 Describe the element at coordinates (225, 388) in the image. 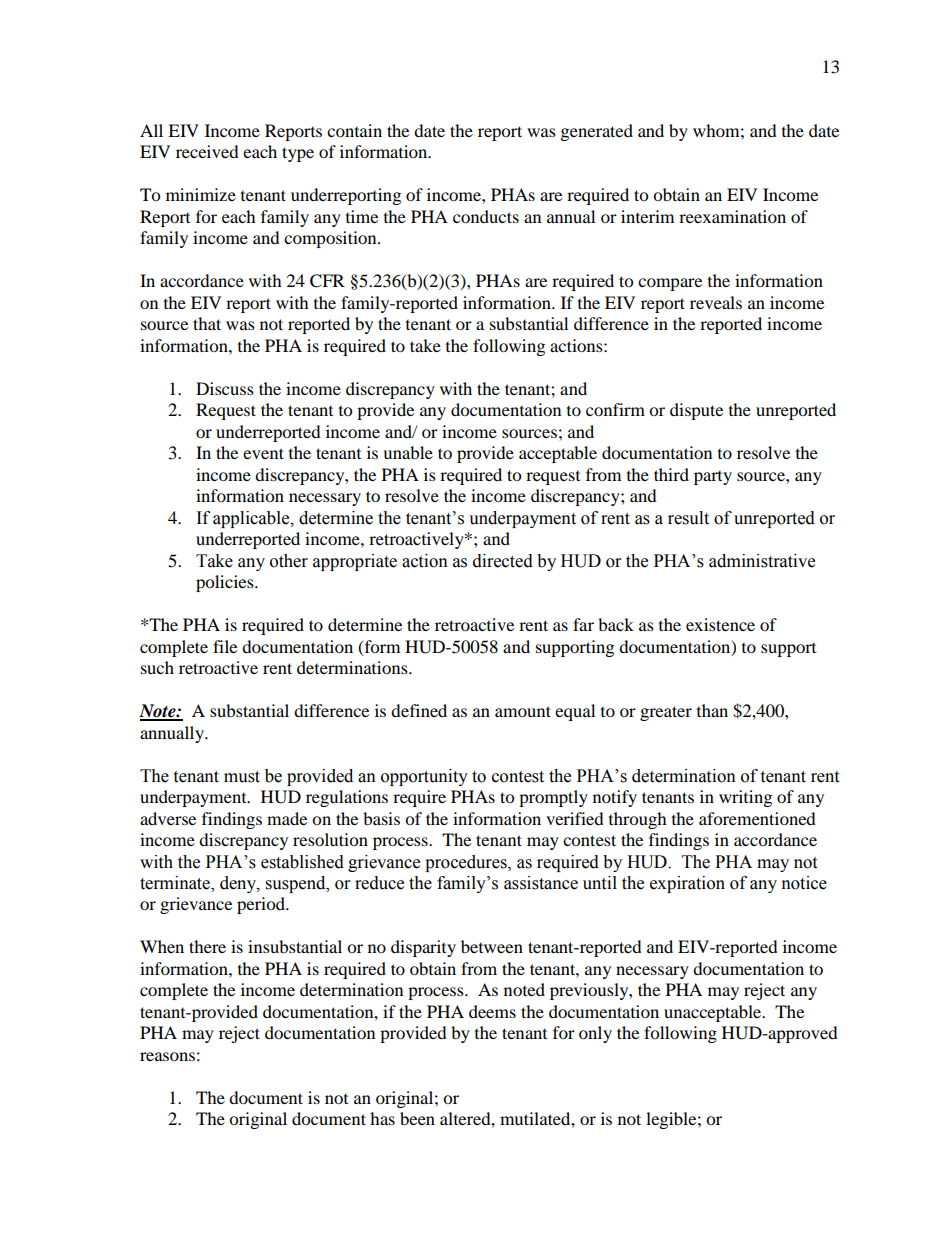

I see `Discuss` at that location.
